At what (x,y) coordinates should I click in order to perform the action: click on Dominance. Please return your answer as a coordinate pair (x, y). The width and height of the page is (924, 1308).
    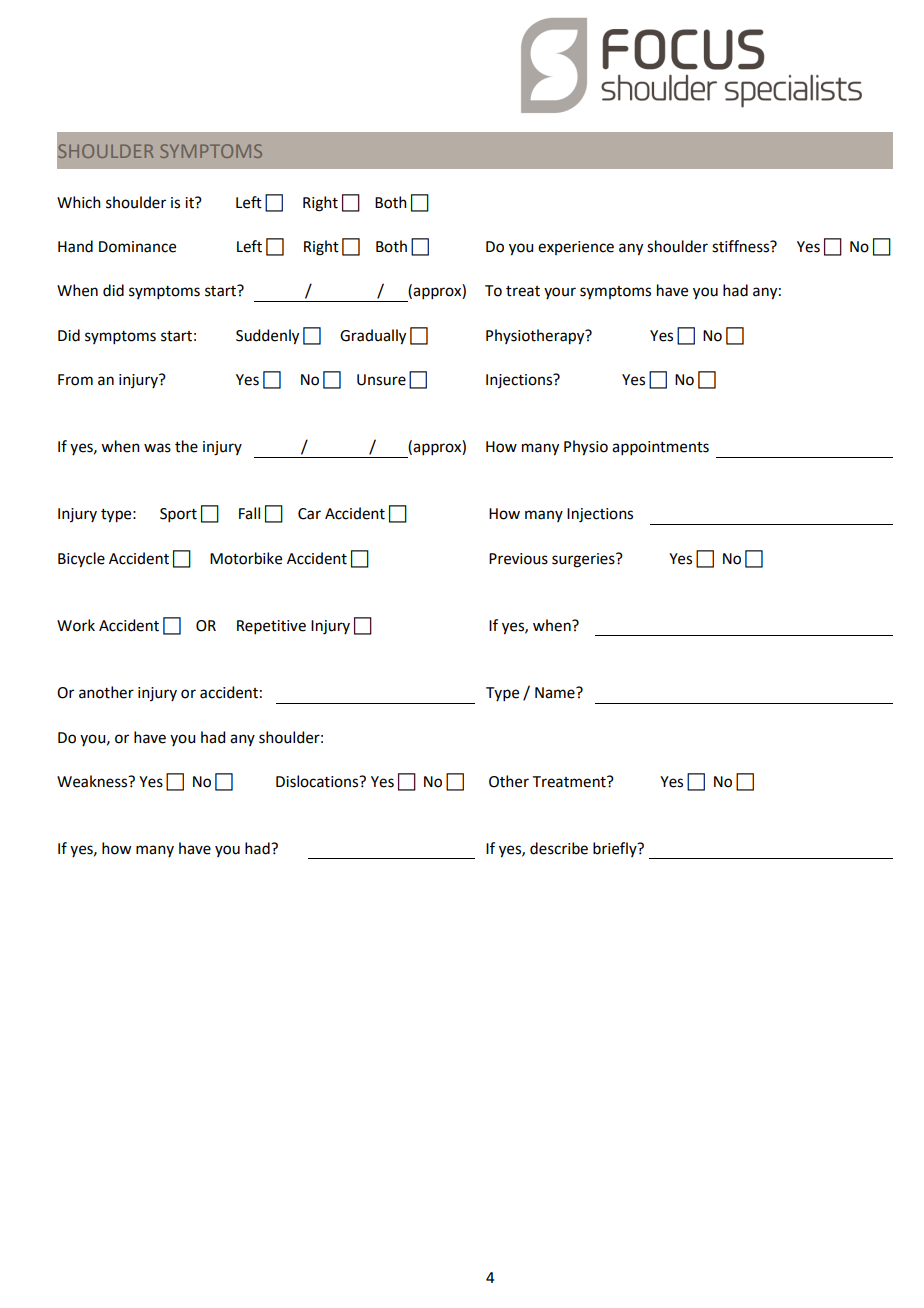
    Looking at the image, I should click on (137, 247).
